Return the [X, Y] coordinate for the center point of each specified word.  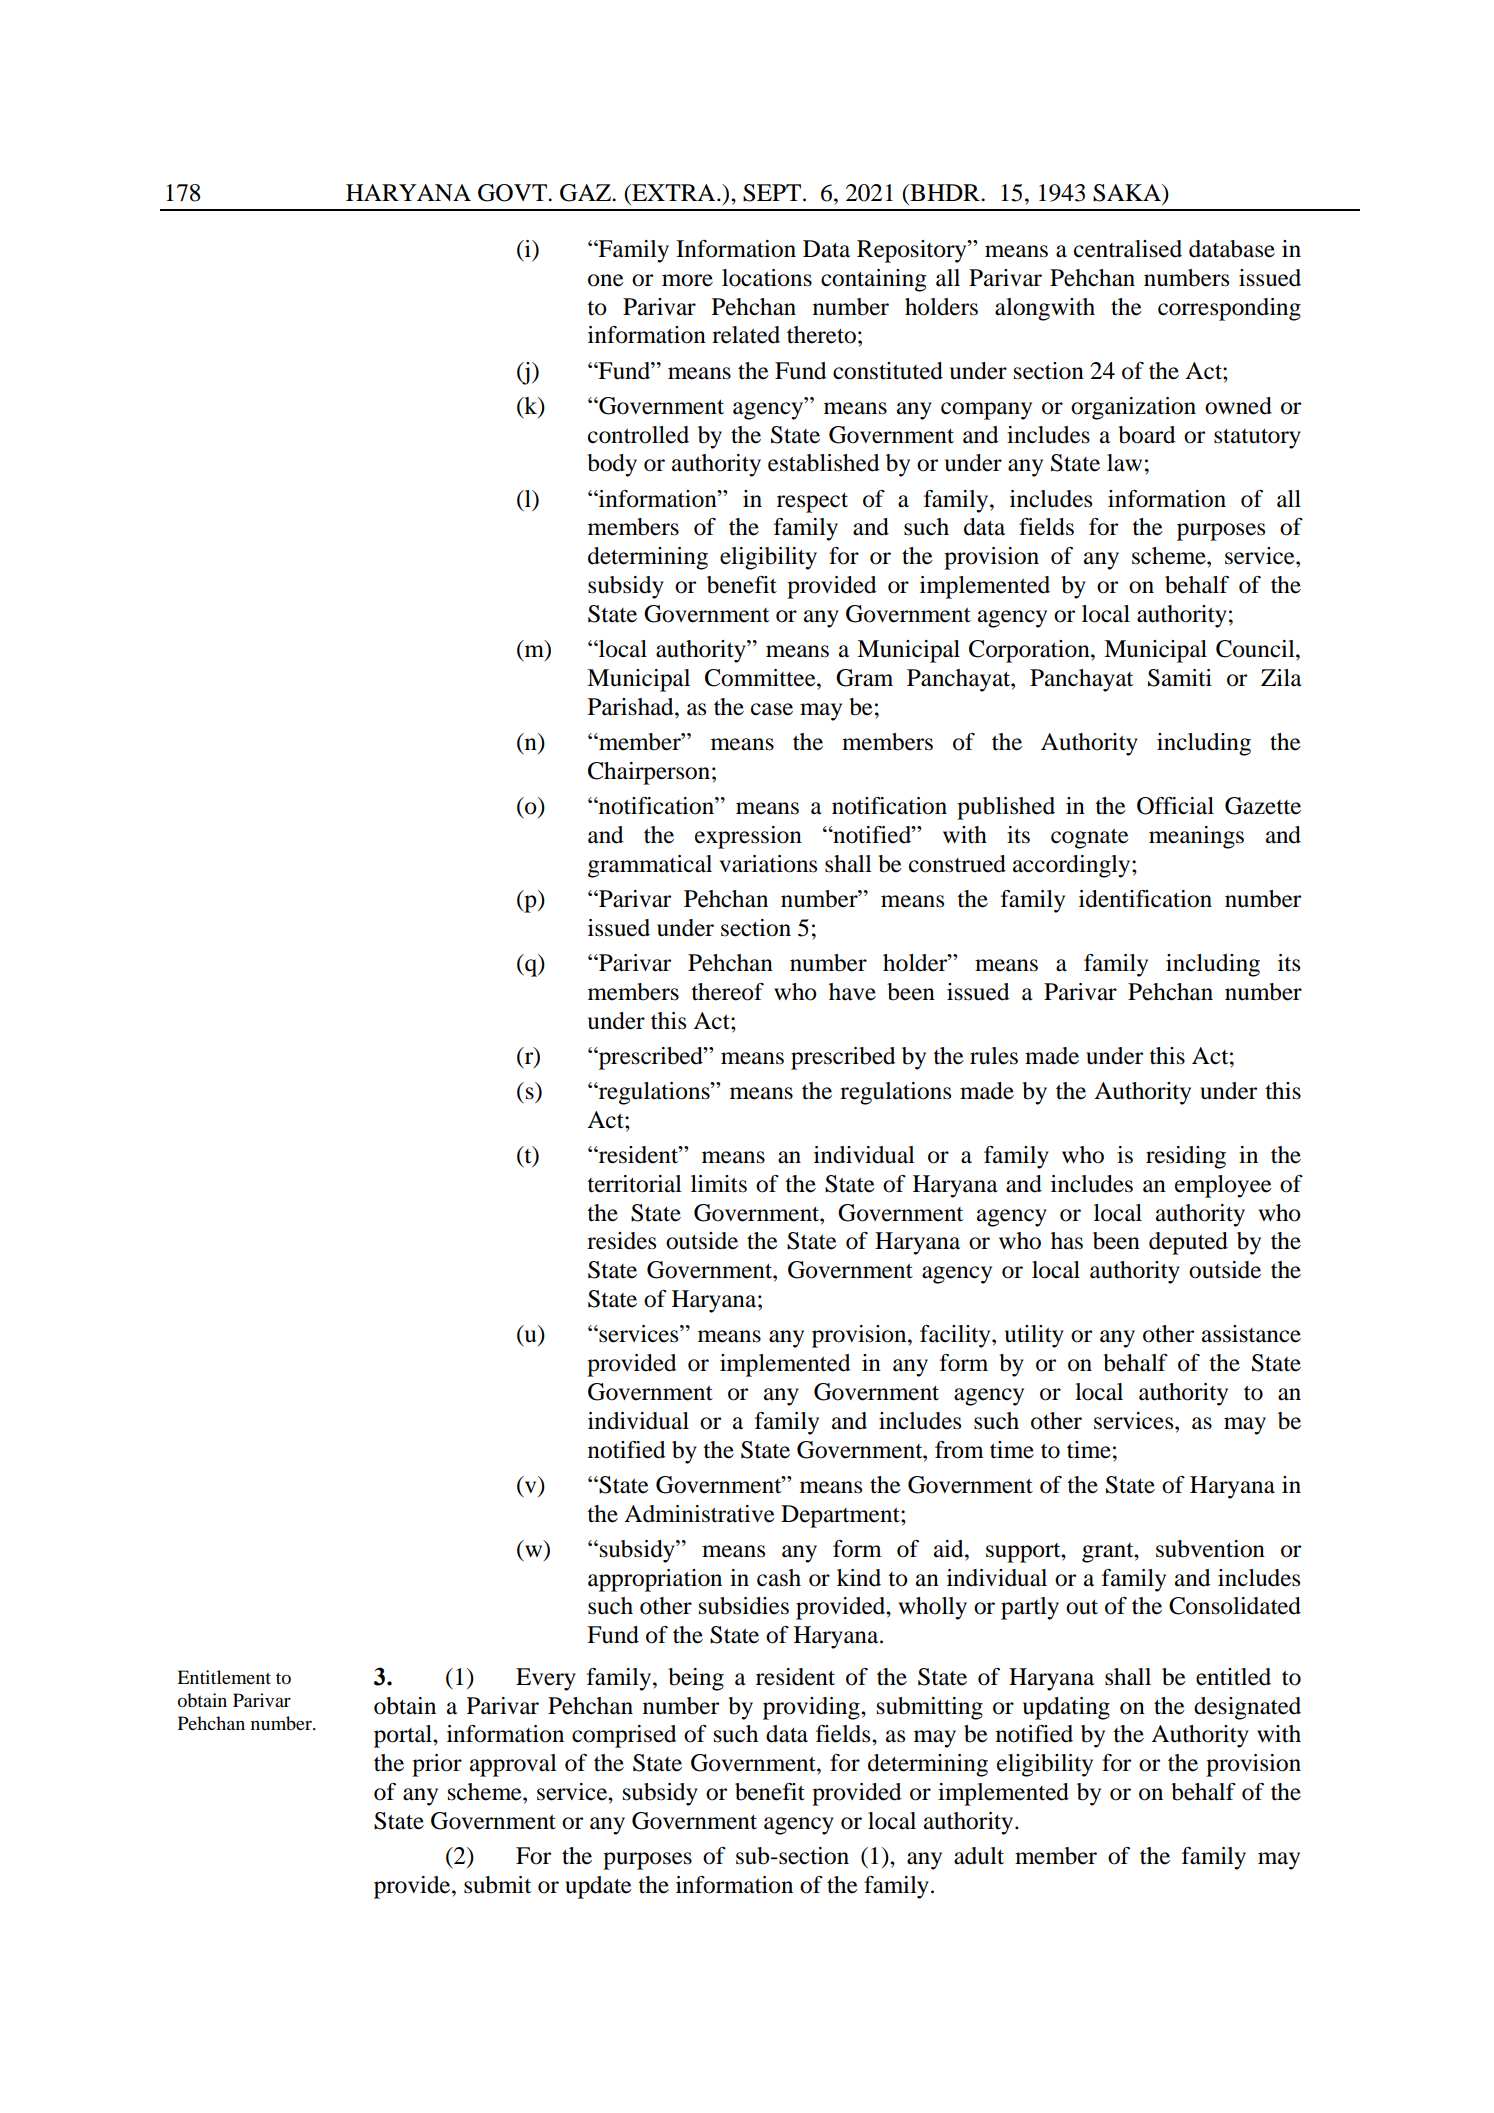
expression [748, 837]
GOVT [513, 193]
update [598, 1887]
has [1067, 1241]
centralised [1128, 249]
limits [719, 1184]
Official [1175, 806]
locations [767, 278]
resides [621, 1241]
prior [437, 1765]
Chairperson [649, 773]
